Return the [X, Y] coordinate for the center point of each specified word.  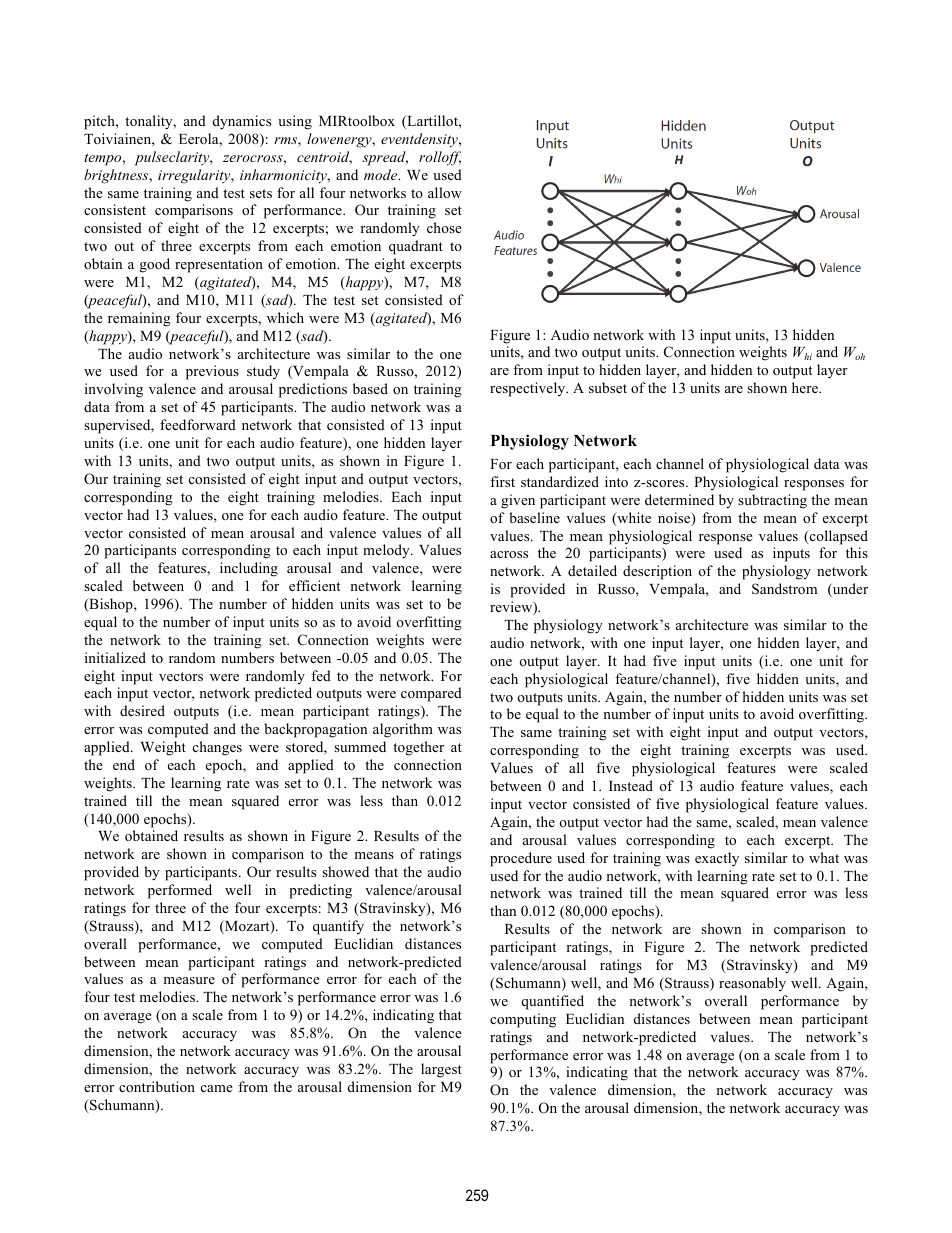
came [217, 1088]
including [249, 569]
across [509, 554]
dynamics [242, 122]
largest [441, 1070]
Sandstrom [784, 589]
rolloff [440, 158]
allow [445, 192]
